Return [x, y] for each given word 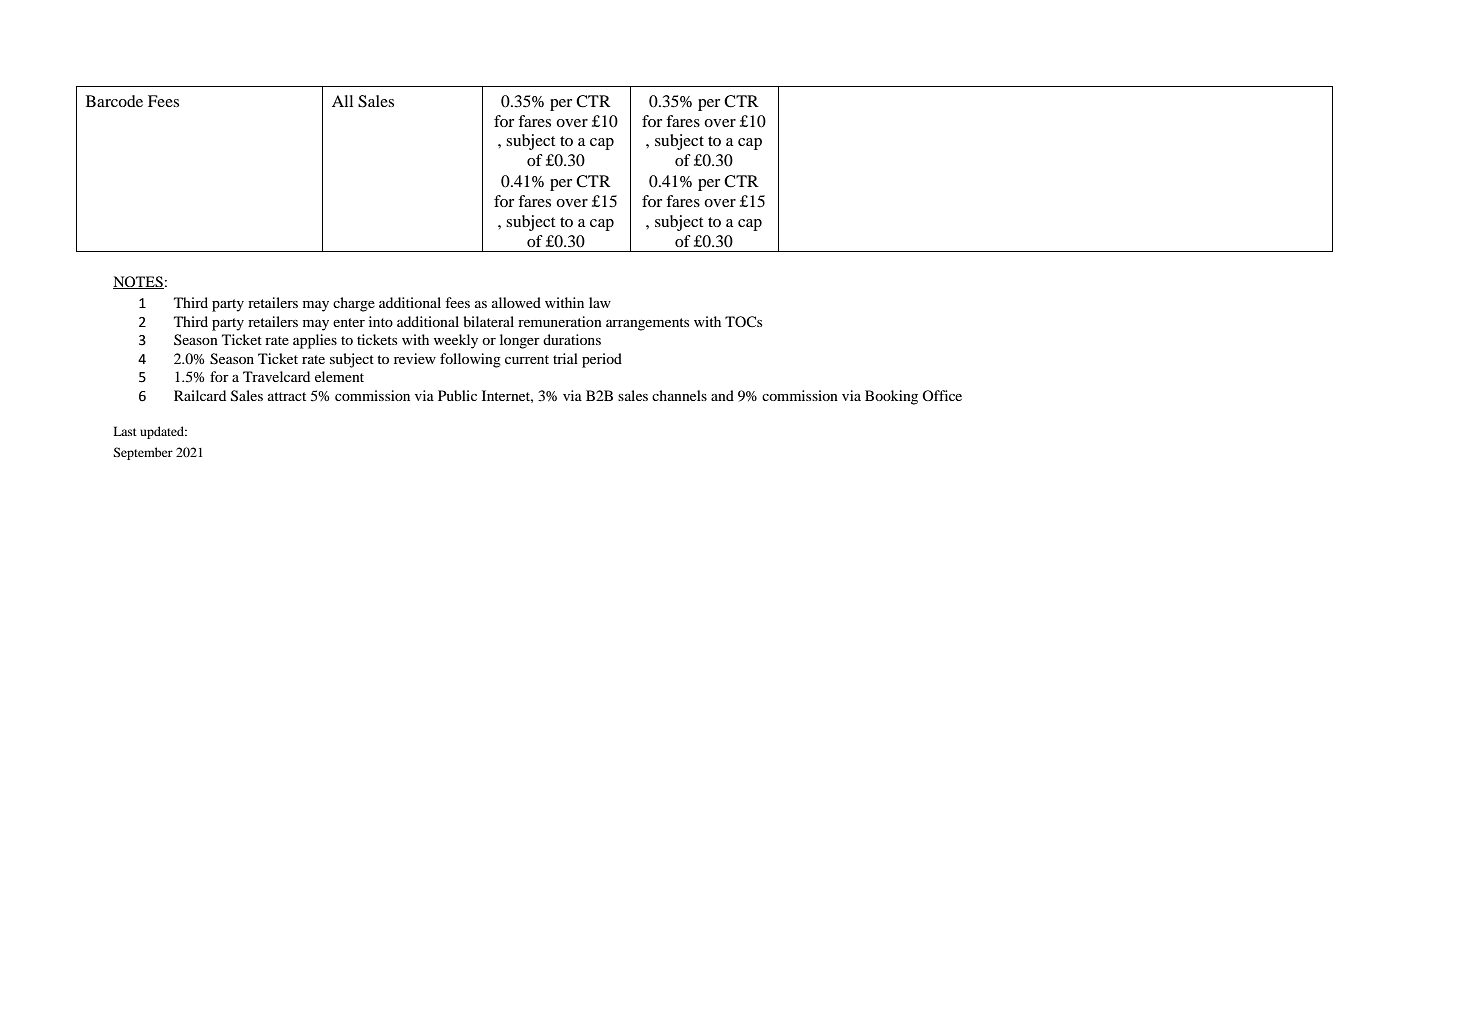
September [143, 453]
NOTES [138, 282]
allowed [516, 302]
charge [354, 304]
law [600, 302]
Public [457, 395]
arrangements [647, 324]
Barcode [114, 101]
